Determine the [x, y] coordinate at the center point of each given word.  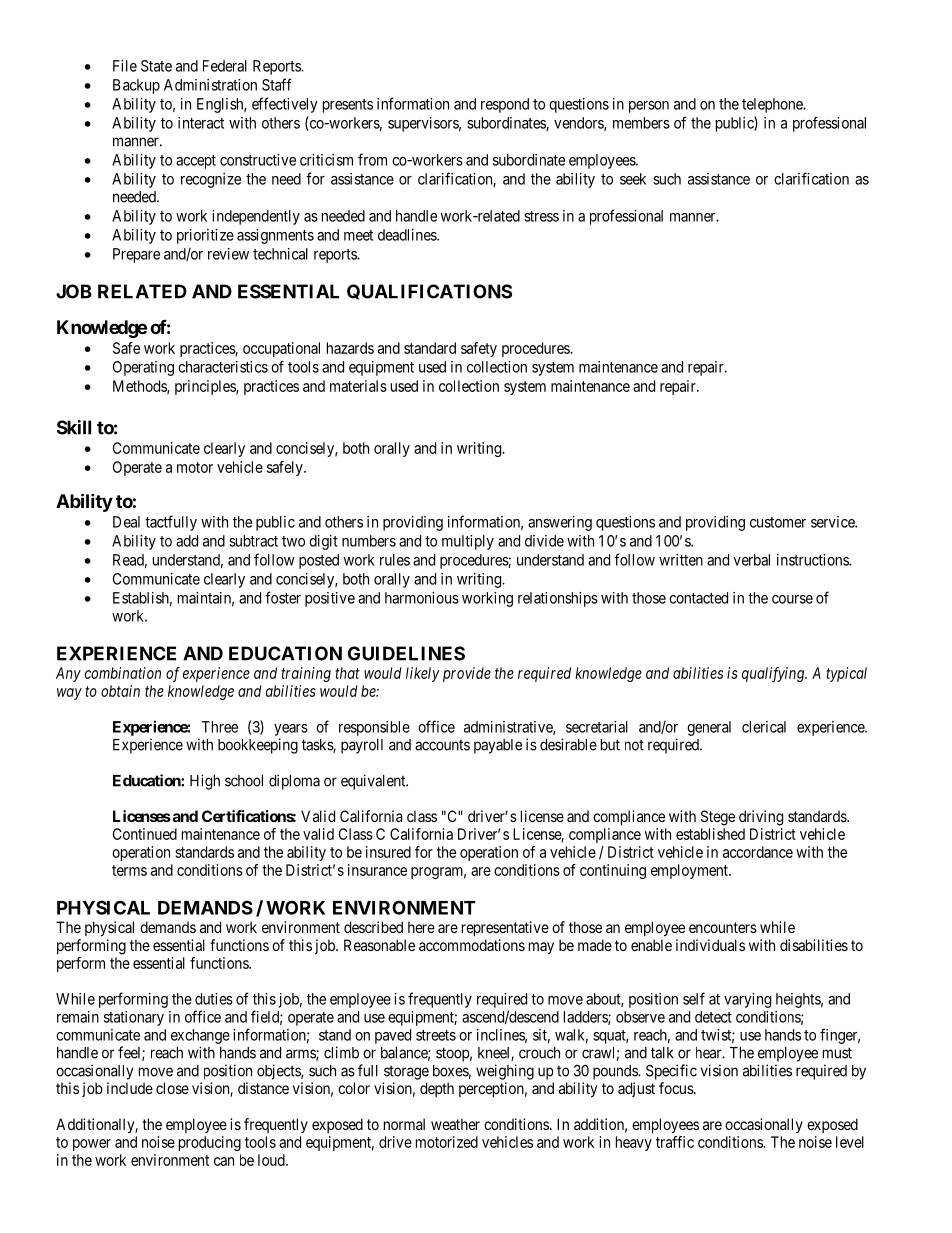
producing [210, 1143]
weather [455, 1124]
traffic [675, 1142]
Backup [136, 86]
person [649, 107]
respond [505, 105]
